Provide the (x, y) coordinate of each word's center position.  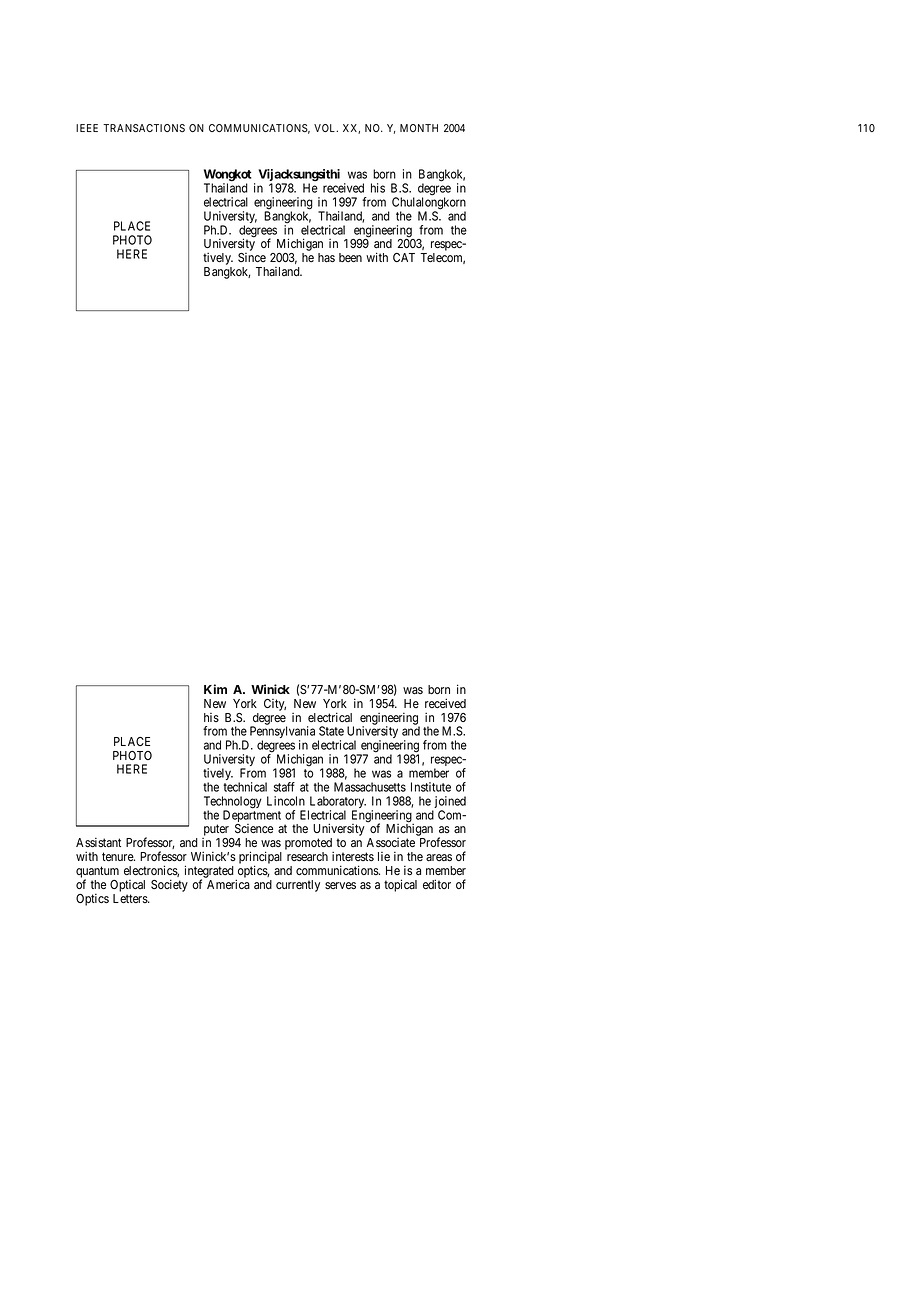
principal (260, 858)
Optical (127, 886)
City (275, 705)
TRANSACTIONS (144, 128)
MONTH (419, 128)
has (326, 257)
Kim (215, 689)
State (331, 731)
